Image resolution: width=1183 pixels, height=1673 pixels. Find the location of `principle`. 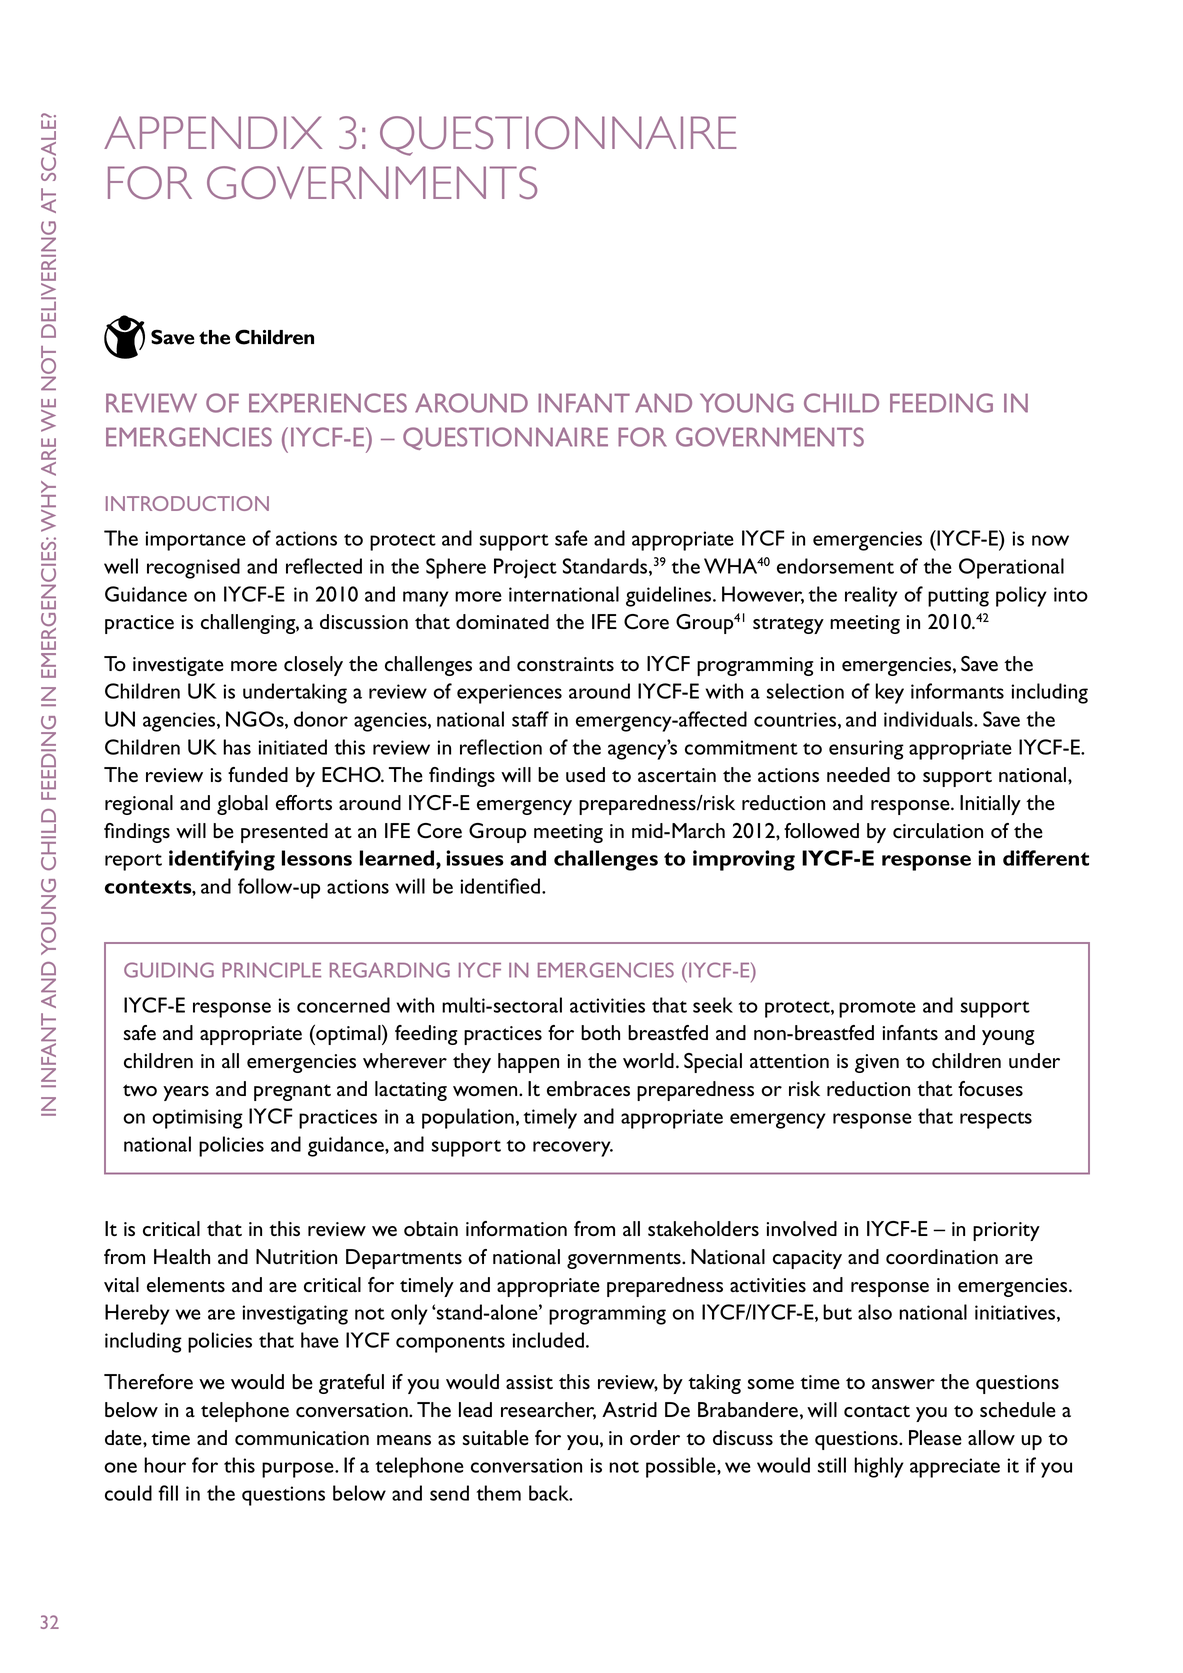

principle is located at coordinates (271, 970).
